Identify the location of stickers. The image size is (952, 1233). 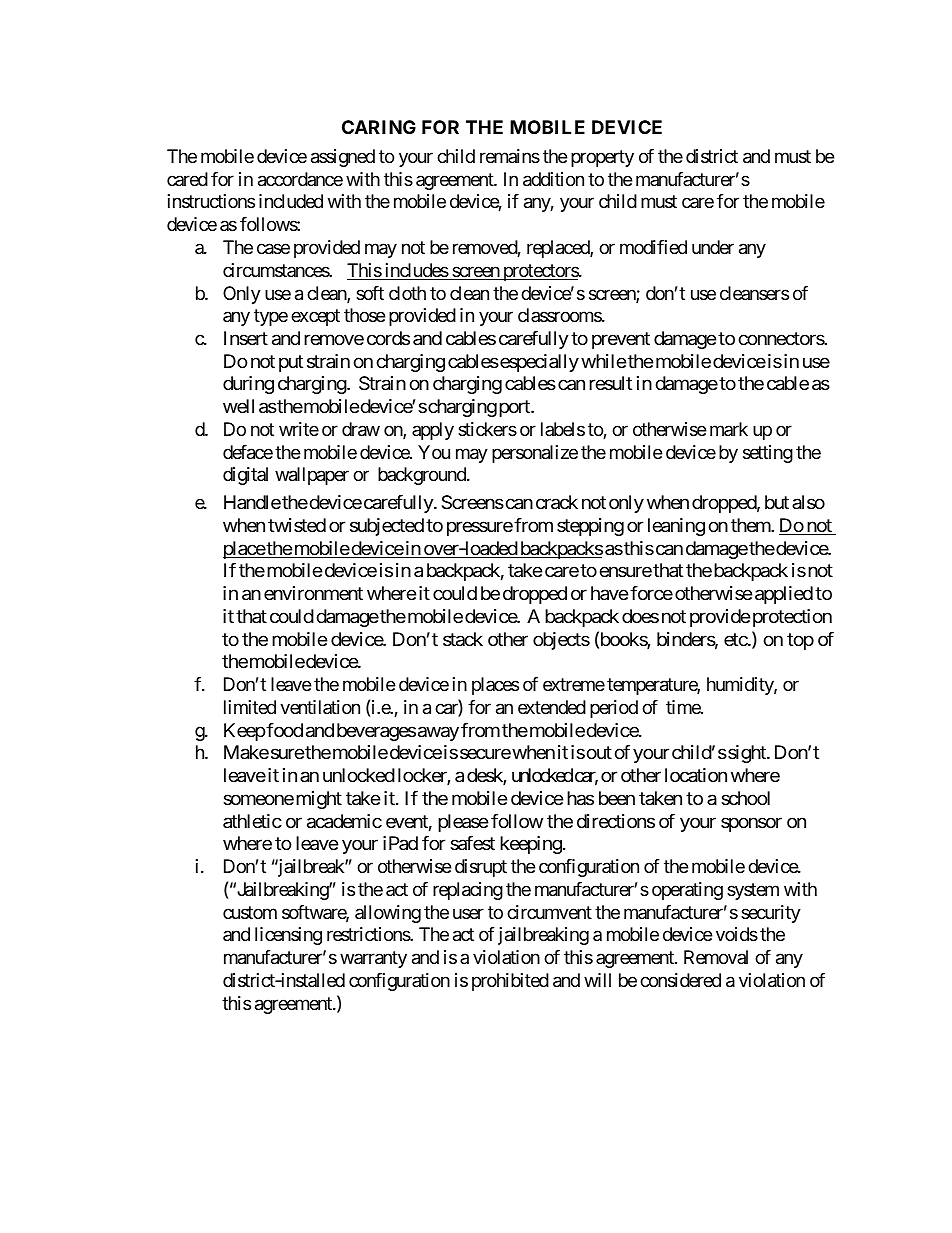
(487, 429).
